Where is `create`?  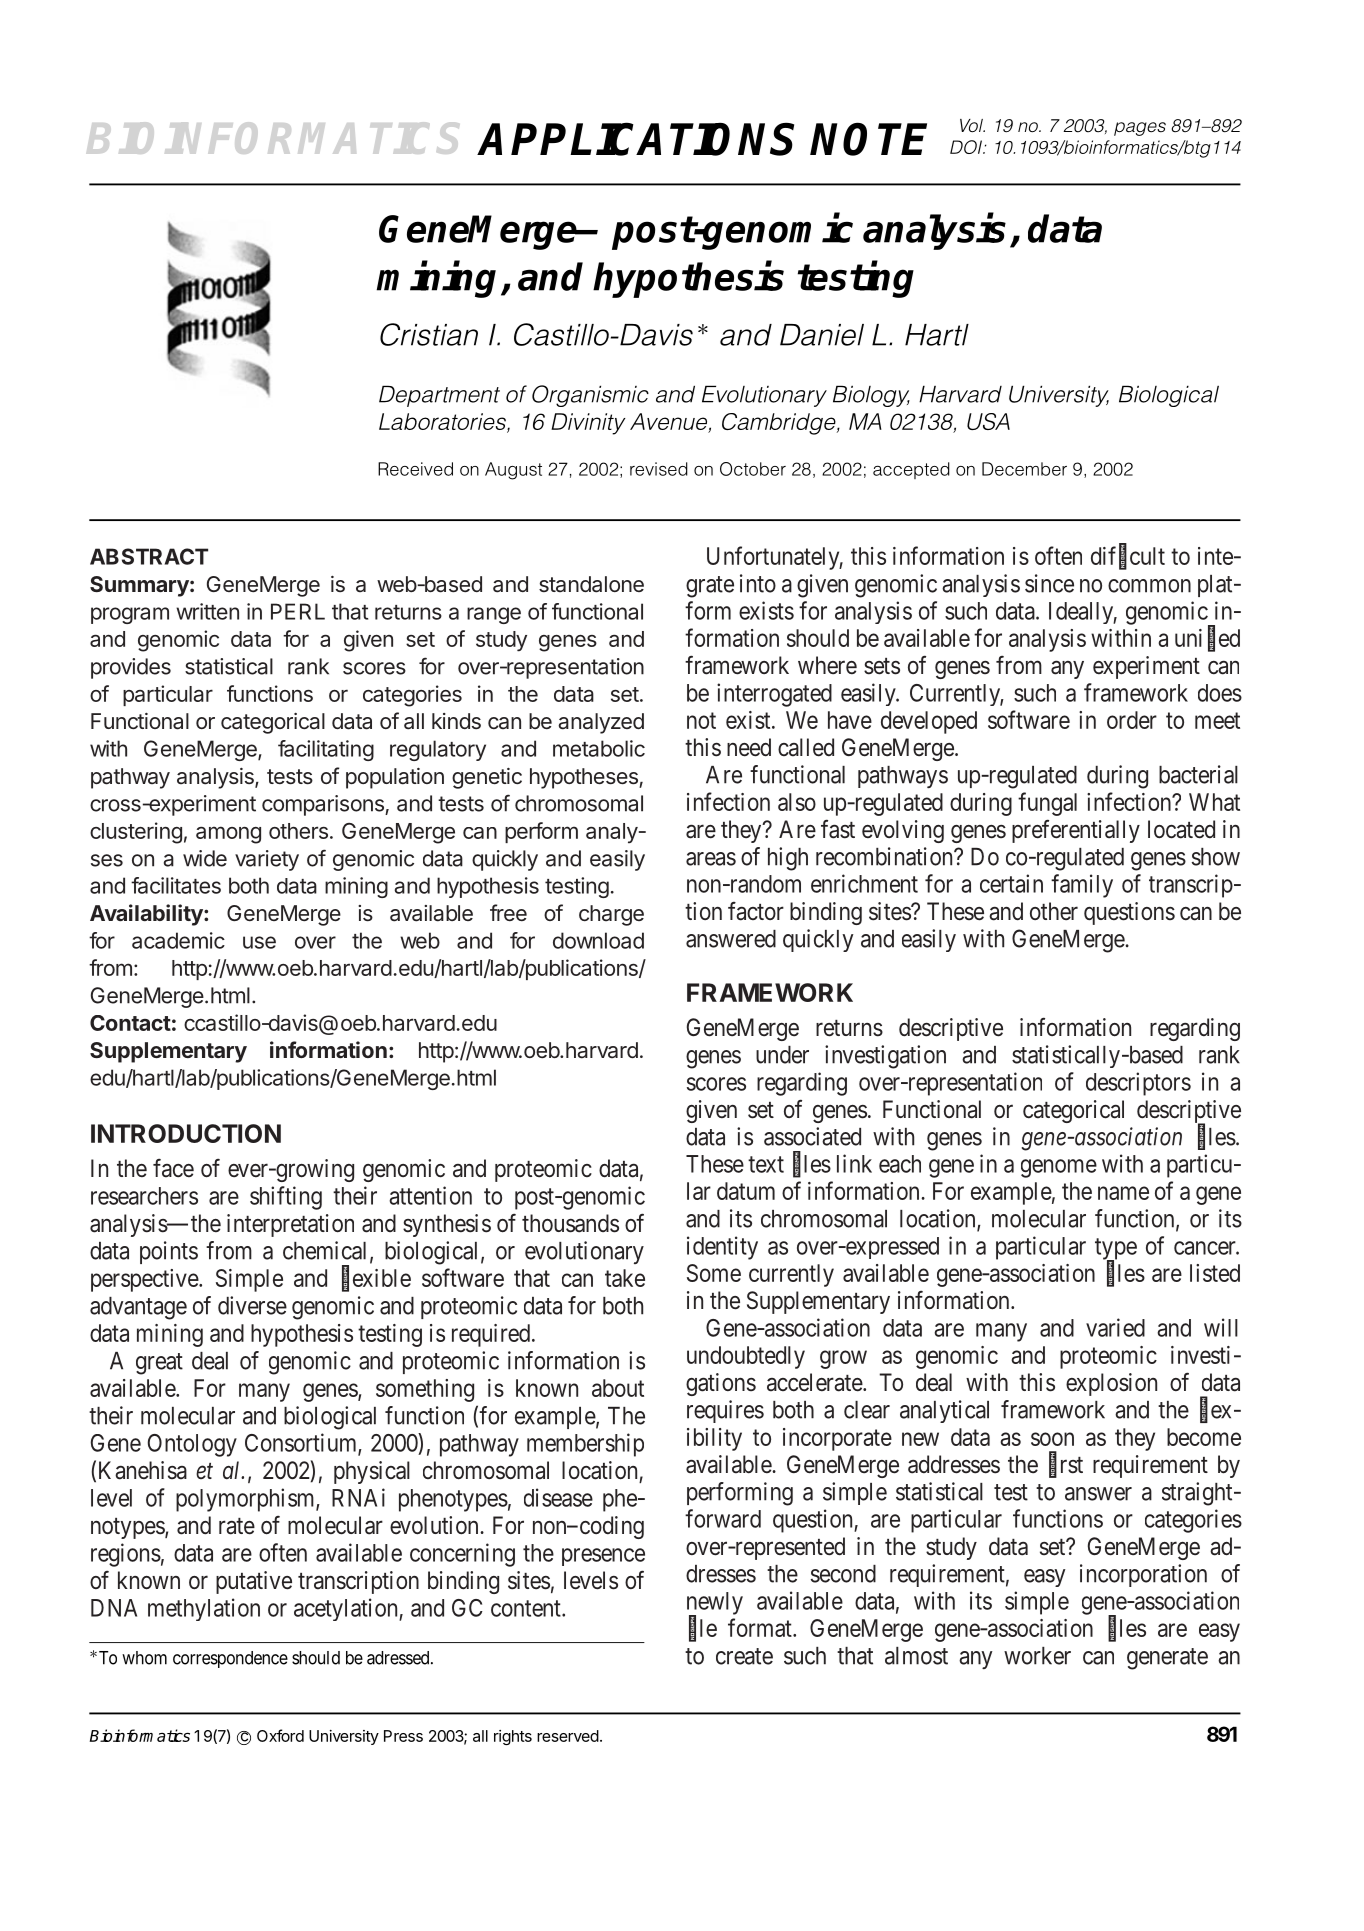
create is located at coordinates (744, 1656).
